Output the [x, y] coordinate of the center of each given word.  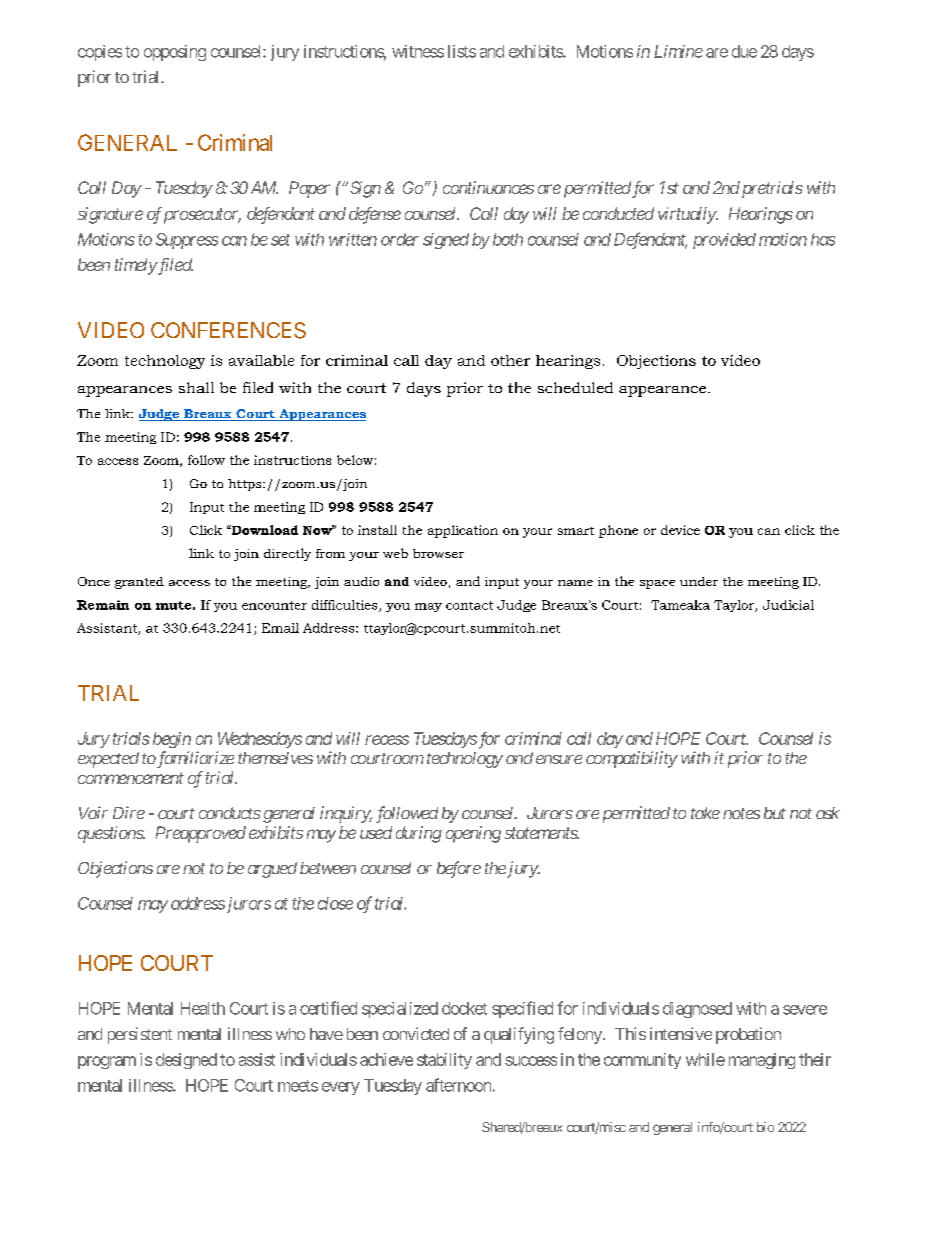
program [107, 1062]
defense [375, 215]
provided [724, 241]
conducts [230, 813]
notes [741, 813]
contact [469, 605]
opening [473, 834]
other [510, 360]
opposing [175, 53]
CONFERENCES [228, 330]
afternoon [458, 1085]
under [699, 581]
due [744, 51]
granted [139, 583]
